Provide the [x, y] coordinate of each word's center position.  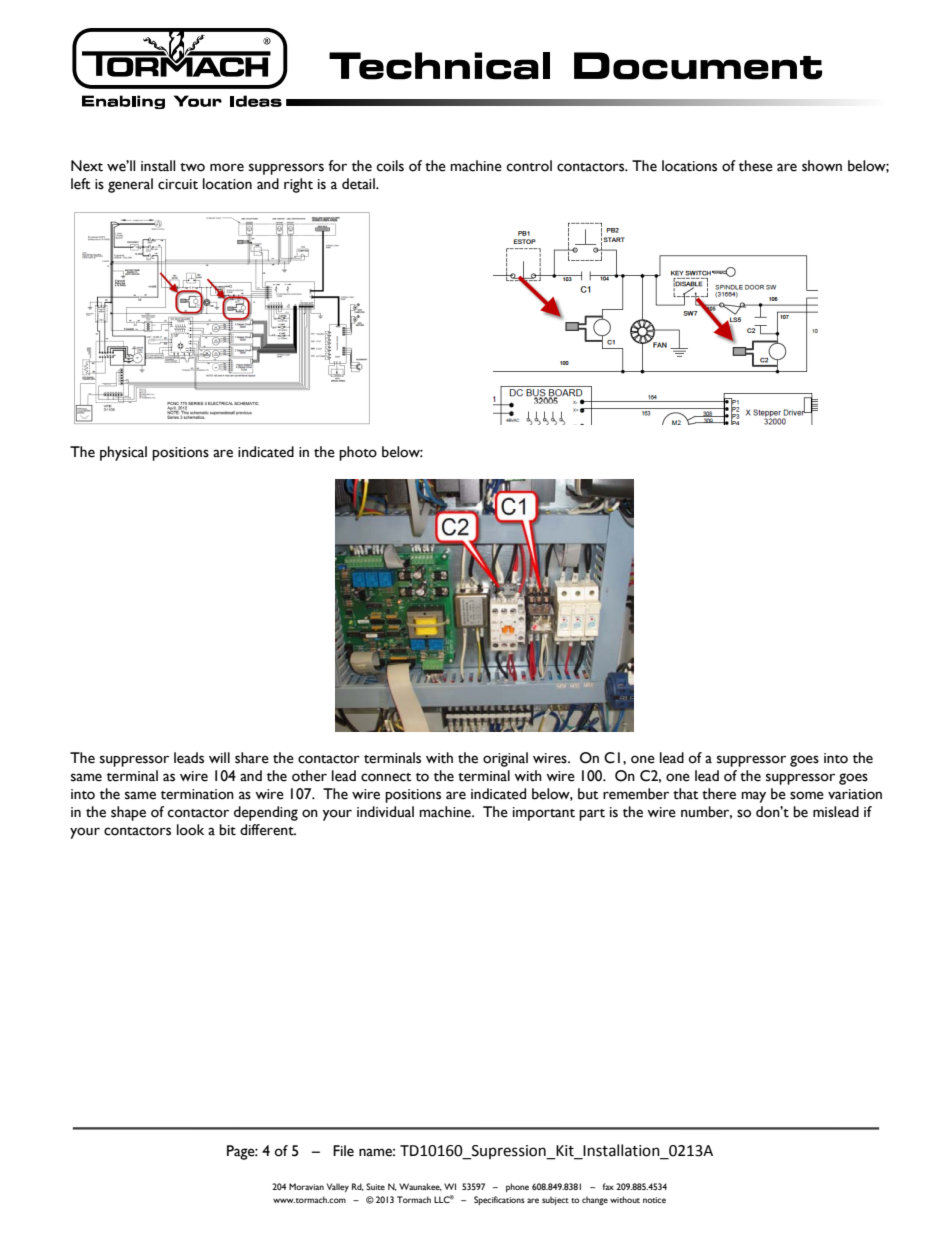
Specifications [499, 1200]
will [219, 757]
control [529, 166]
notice [654, 1200]
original [505, 759]
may [753, 797]
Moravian [306, 1186]
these [756, 166]
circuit [178, 184]
